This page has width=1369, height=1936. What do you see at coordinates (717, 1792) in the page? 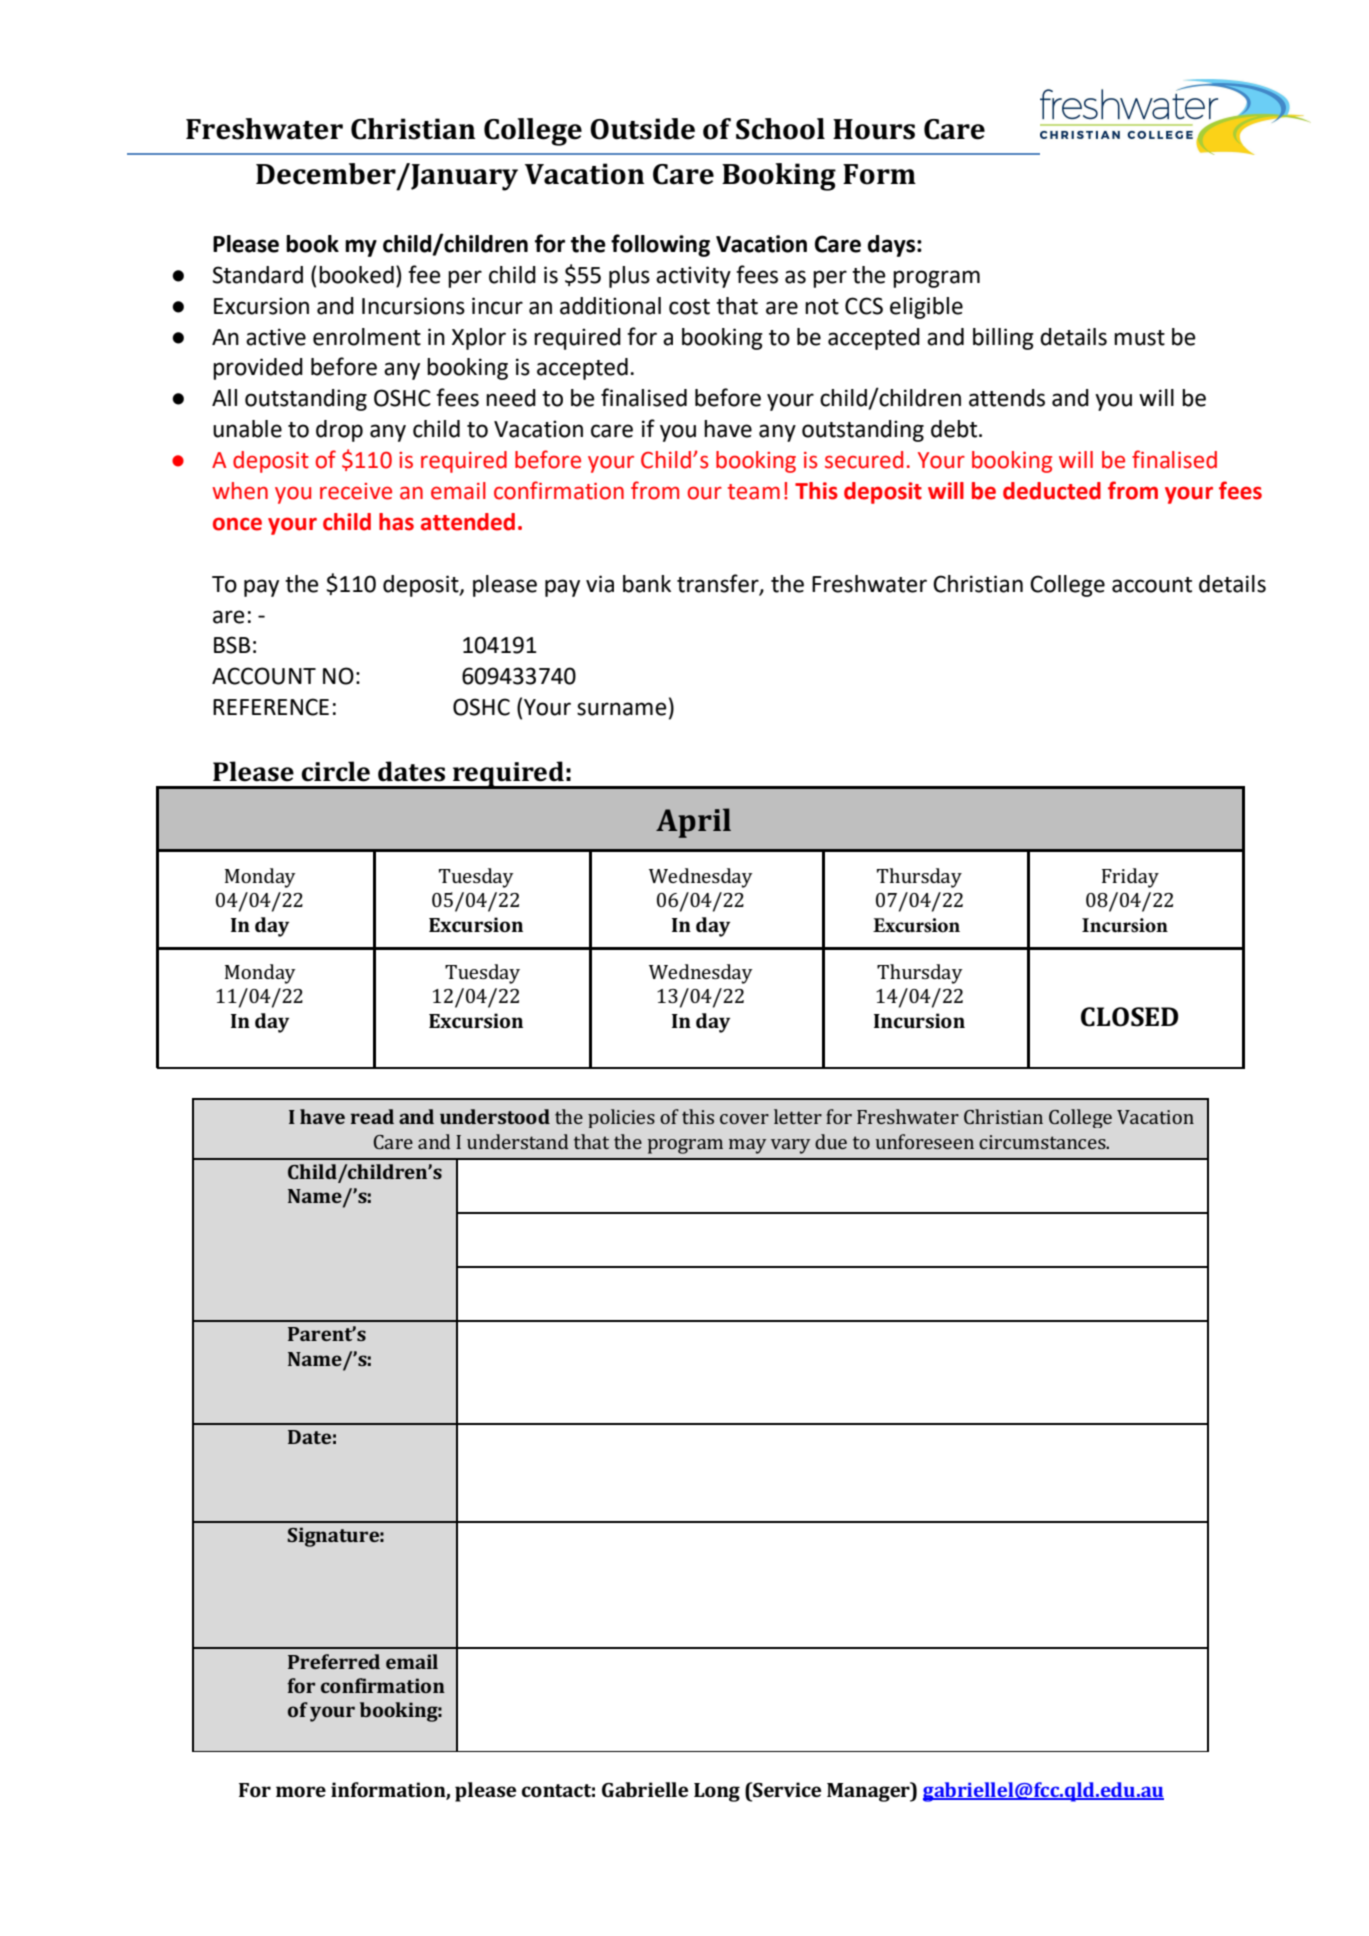
I see `Long` at bounding box center [717, 1792].
